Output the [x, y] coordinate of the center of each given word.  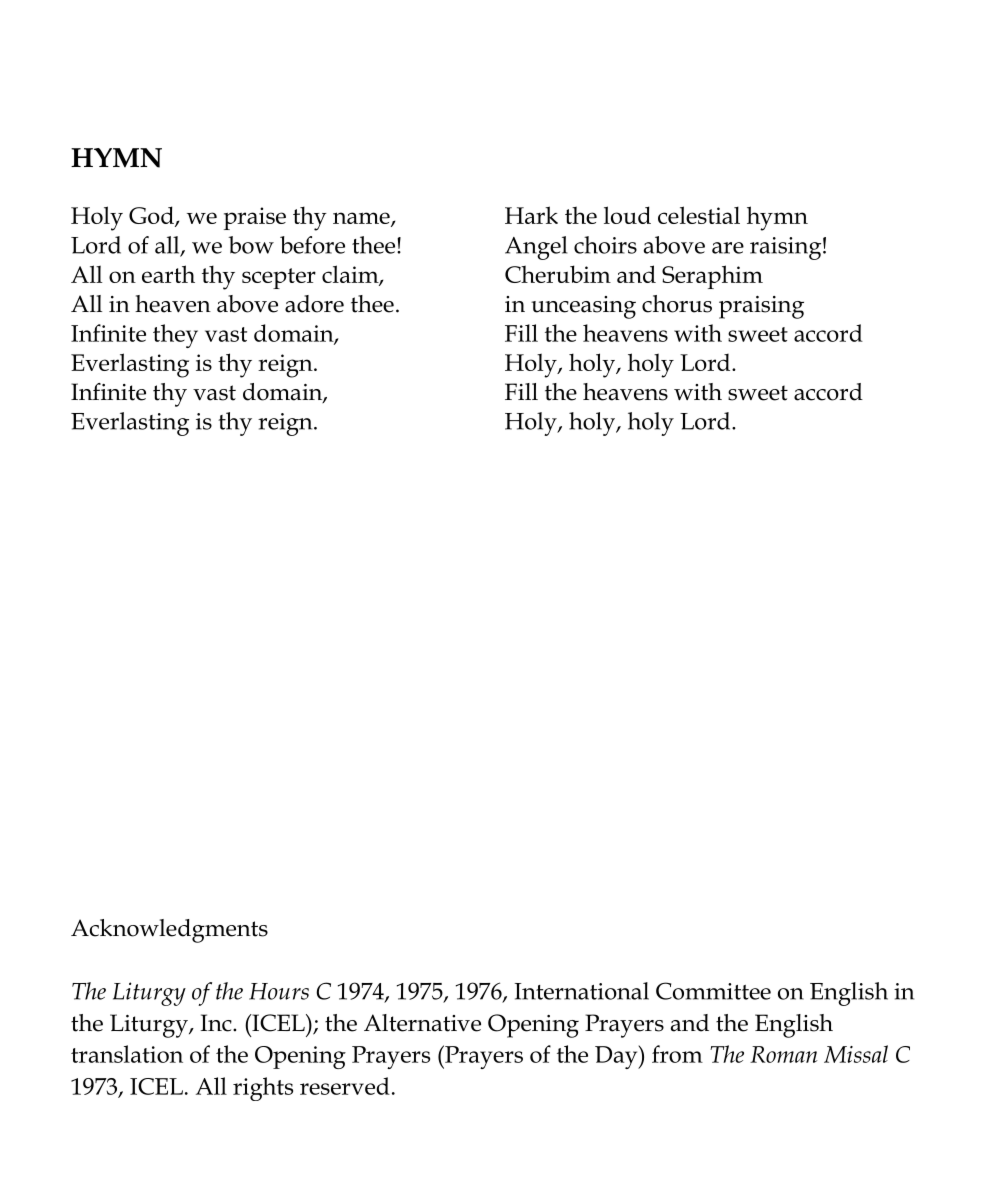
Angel [536, 248]
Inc [217, 1023]
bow [251, 245]
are [728, 248]
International [581, 991]
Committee [713, 991]
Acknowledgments [169, 931]
